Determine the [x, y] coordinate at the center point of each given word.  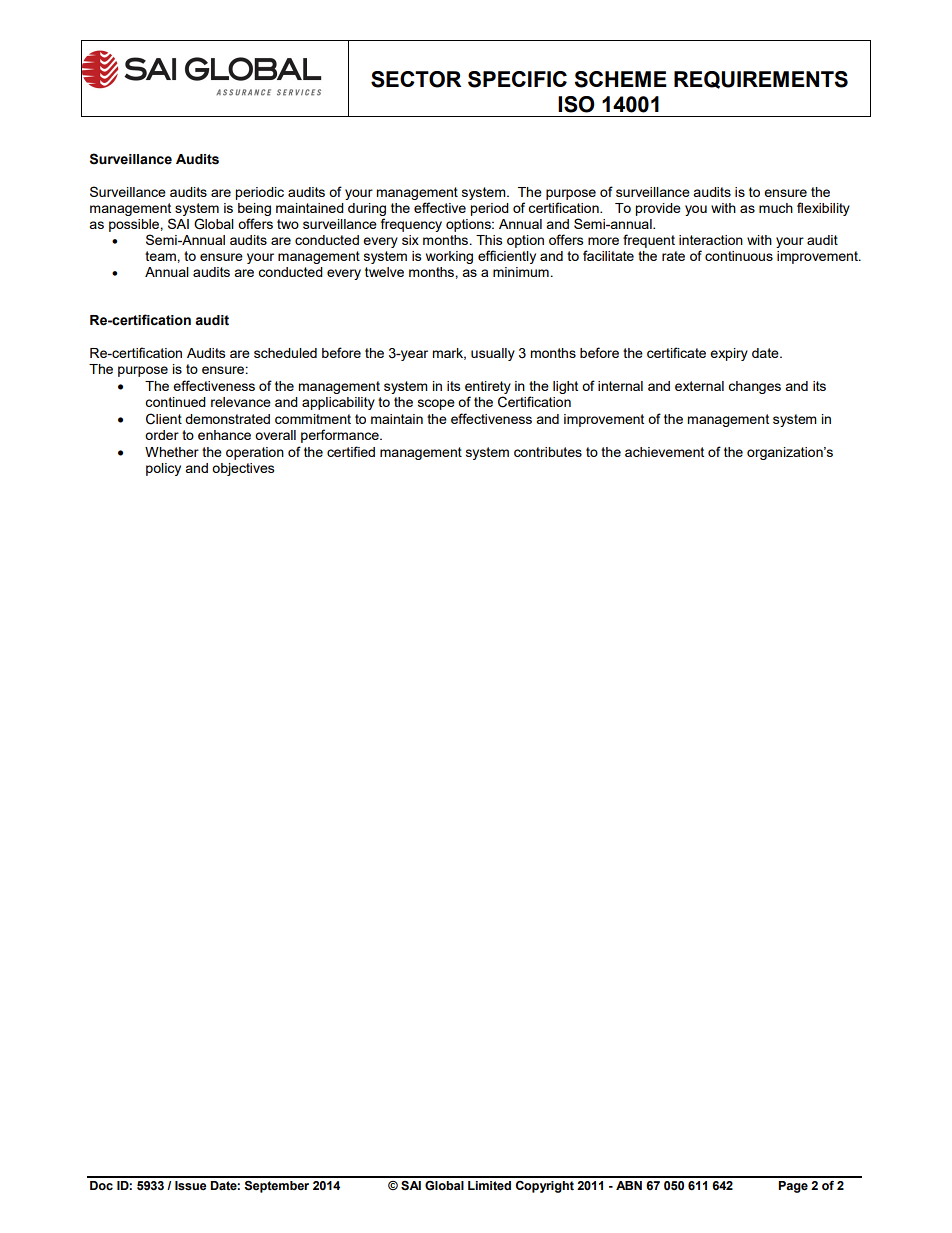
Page [793, 1187]
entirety [488, 387]
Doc [101, 1186]
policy [163, 469]
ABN [629, 1185]
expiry [729, 354]
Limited [489, 1186]
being [254, 209]
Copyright [545, 1187]
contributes [548, 452]
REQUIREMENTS [761, 80]
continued [175, 402]
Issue [191, 1186]
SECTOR [416, 79]
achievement [664, 452]
